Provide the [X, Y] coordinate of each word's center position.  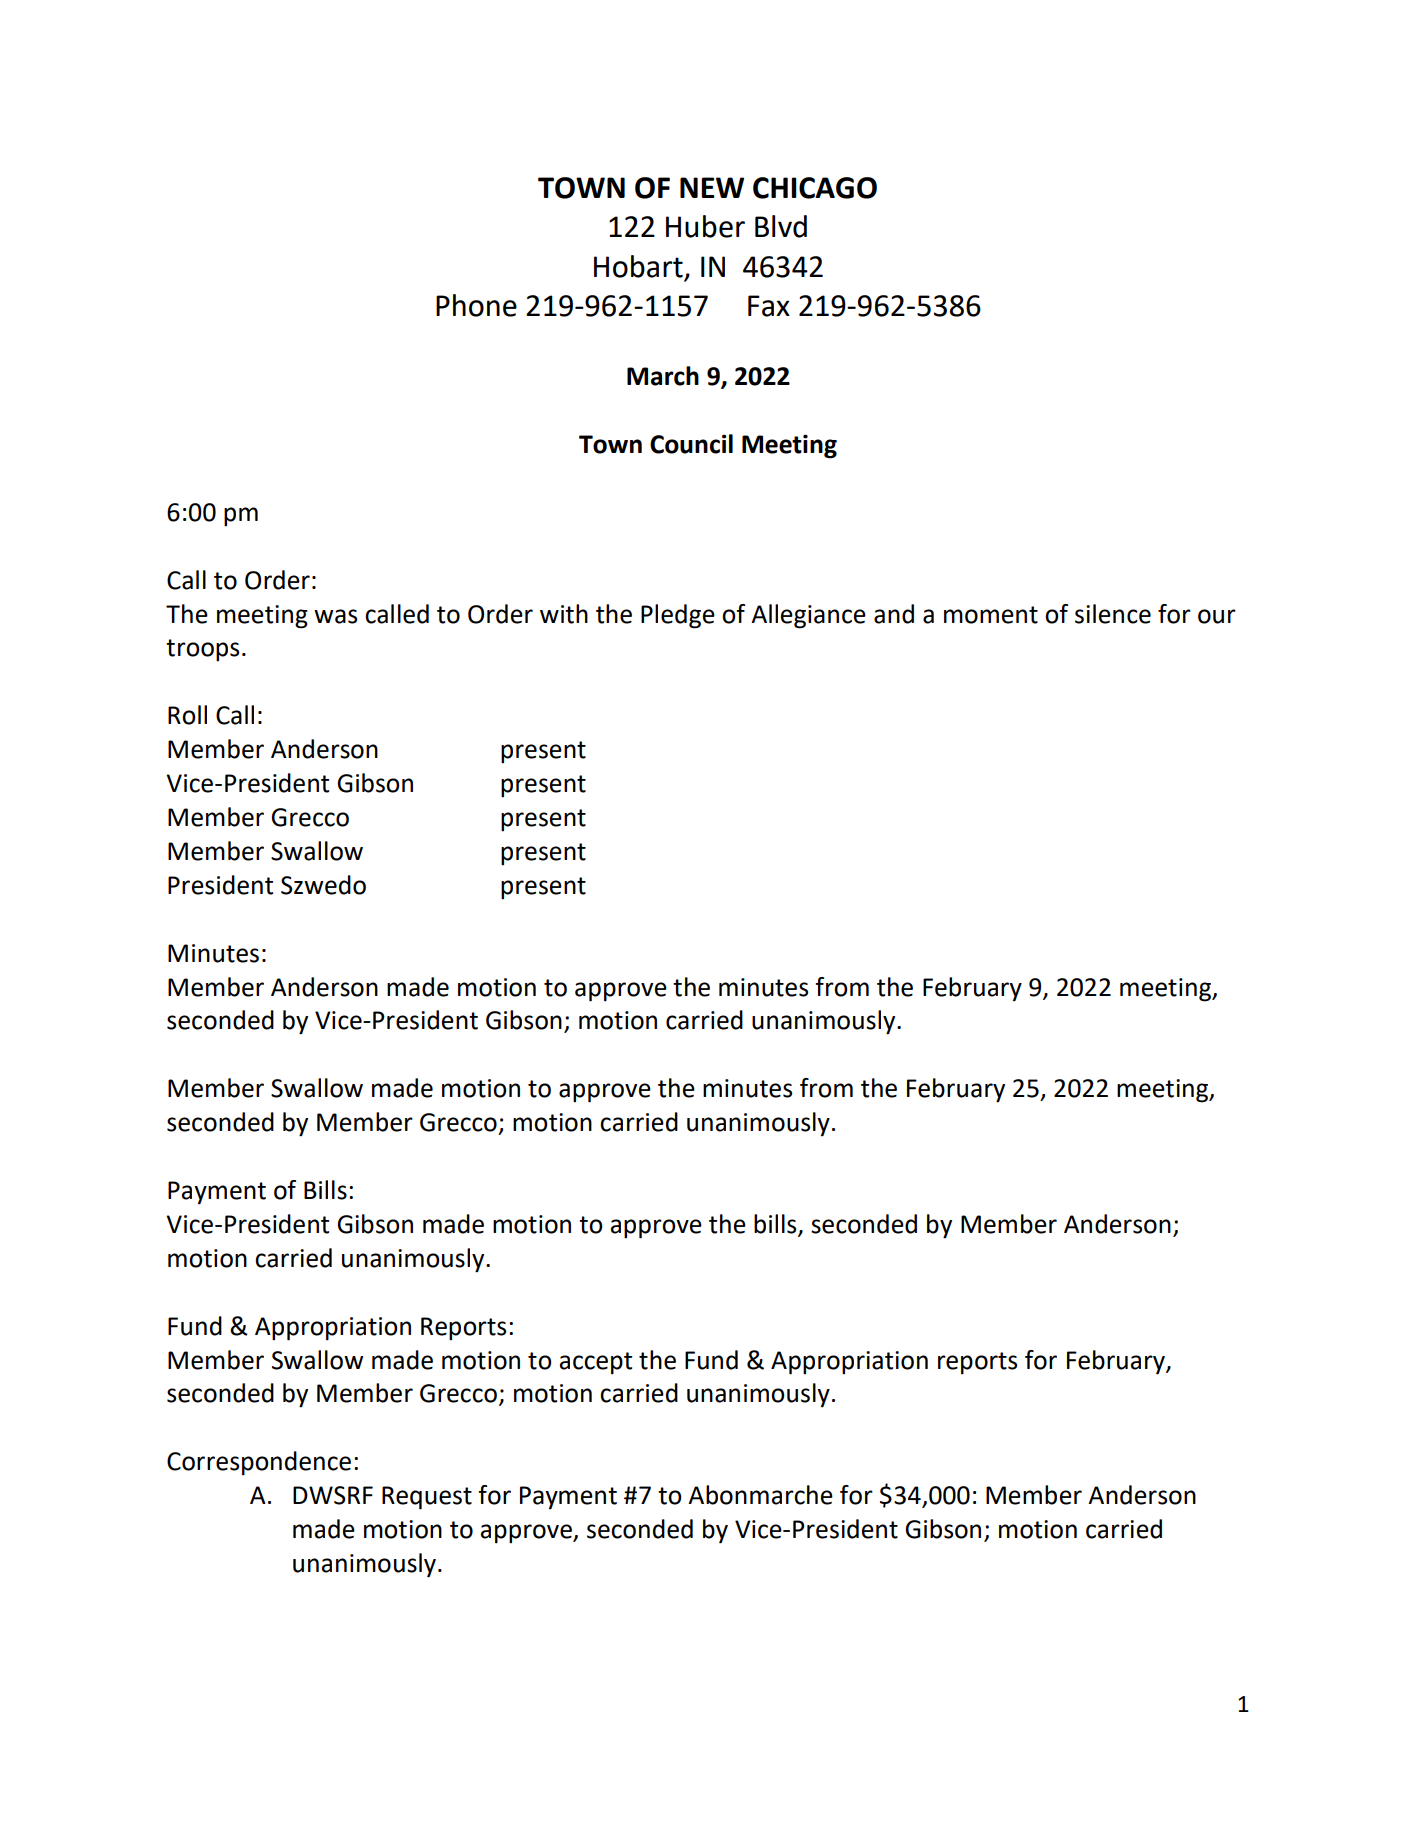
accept [596, 1363]
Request [427, 1498]
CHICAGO [815, 188]
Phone [476, 305]
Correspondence [259, 1463]
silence [1113, 614]
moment [991, 615]
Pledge [678, 616]
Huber [705, 226]
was [335, 616]
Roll [187, 715]
